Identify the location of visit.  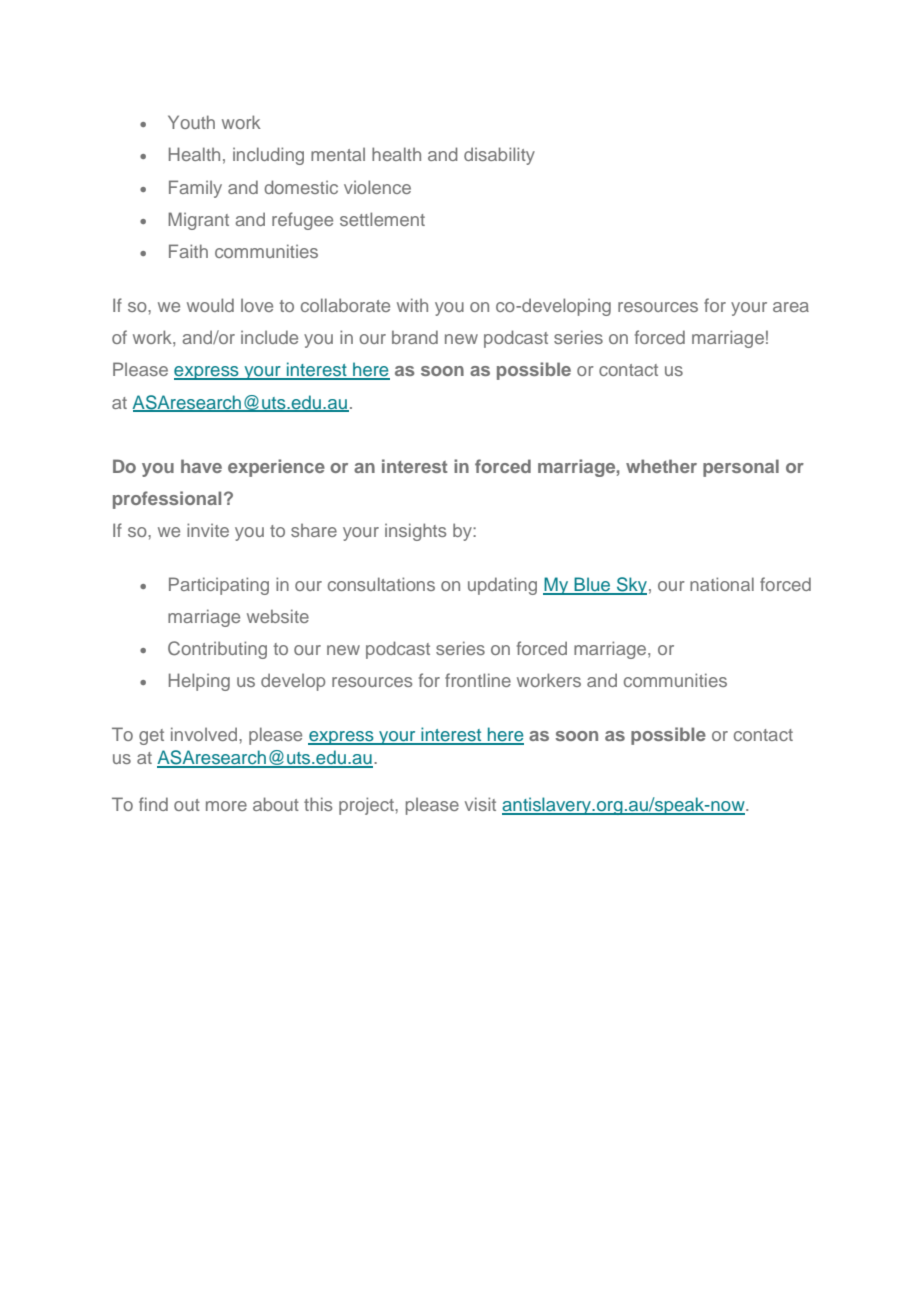
(480, 804).
